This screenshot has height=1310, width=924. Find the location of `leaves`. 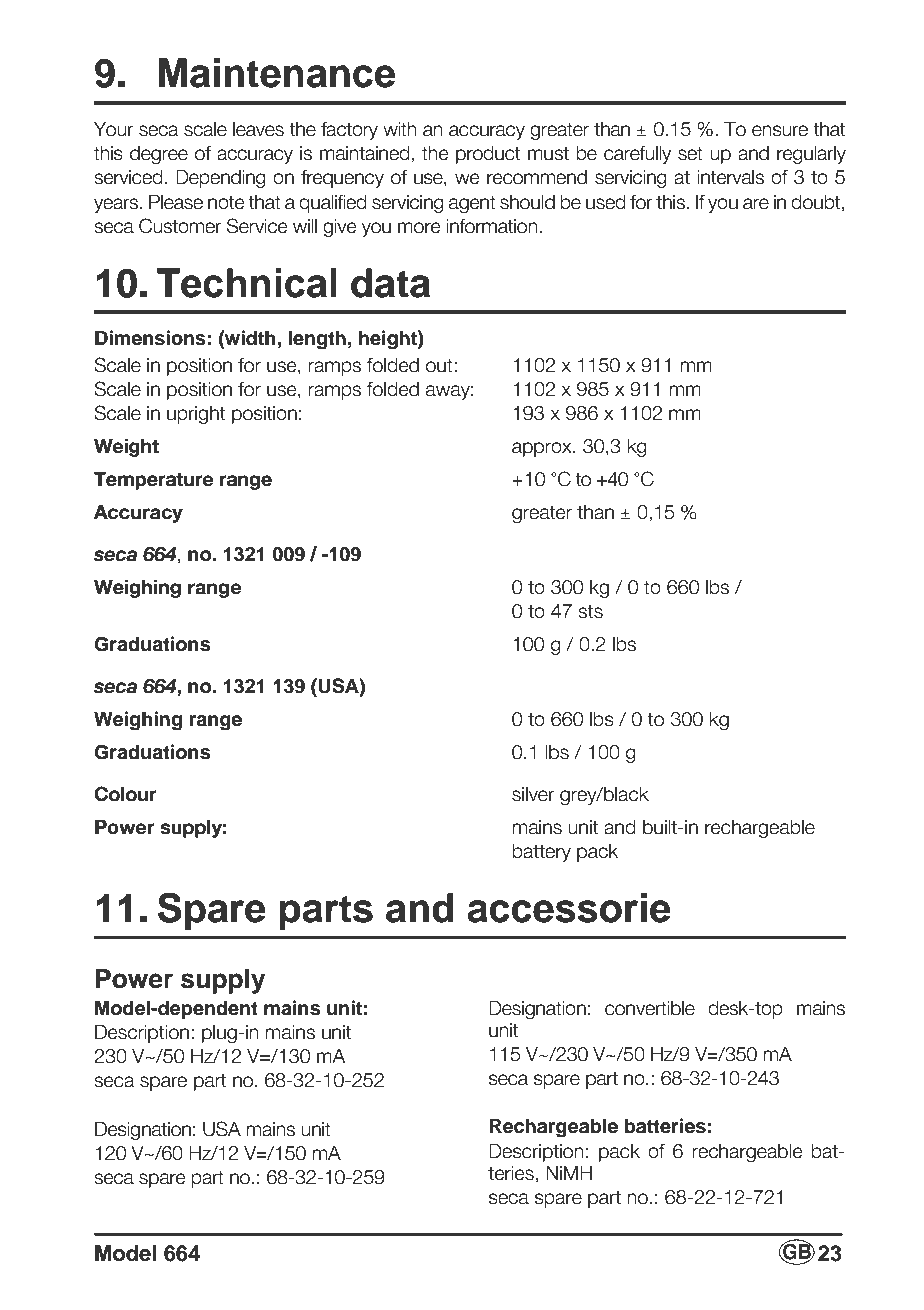

leaves is located at coordinates (258, 129).
